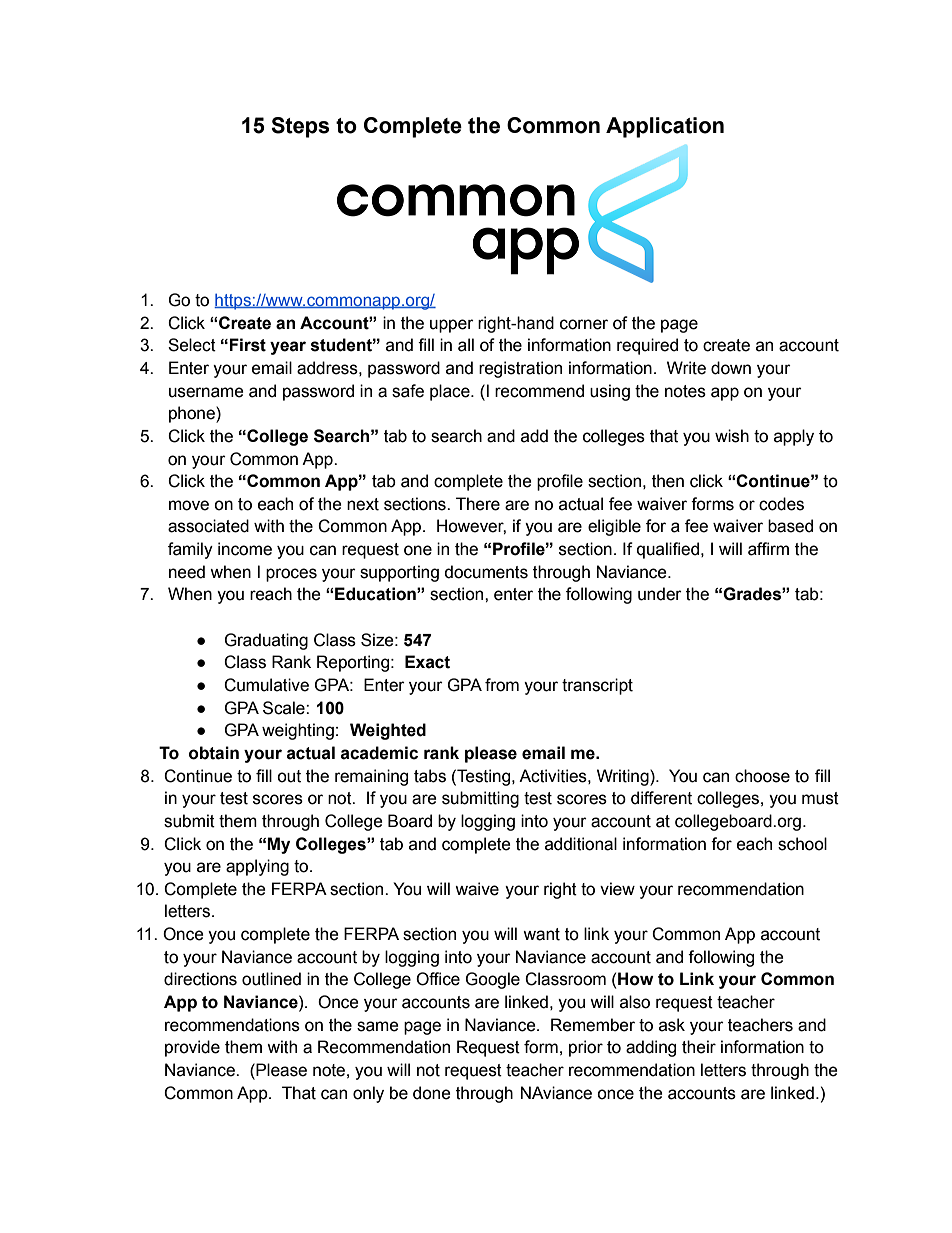 The width and height of the screenshot is (952, 1233). I want to click on provide, so click(192, 1048).
